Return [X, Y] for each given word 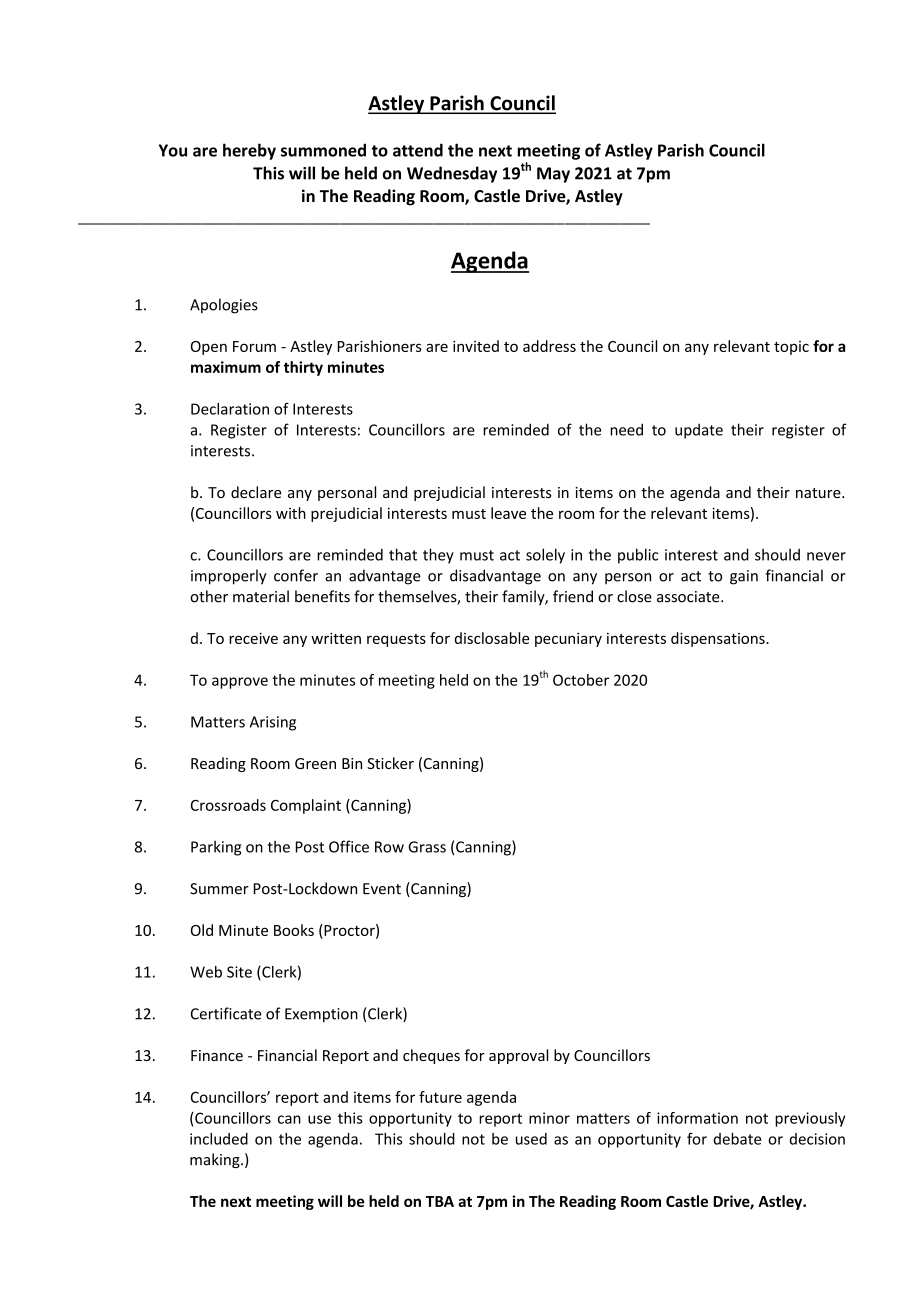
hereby [249, 151]
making [216, 1160]
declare [256, 492]
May [553, 175]
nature [819, 493]
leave [508, 513]
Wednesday [452, 174]
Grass [427, 847]
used [531, 1139]
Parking [216, 848]
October [581, 680]
